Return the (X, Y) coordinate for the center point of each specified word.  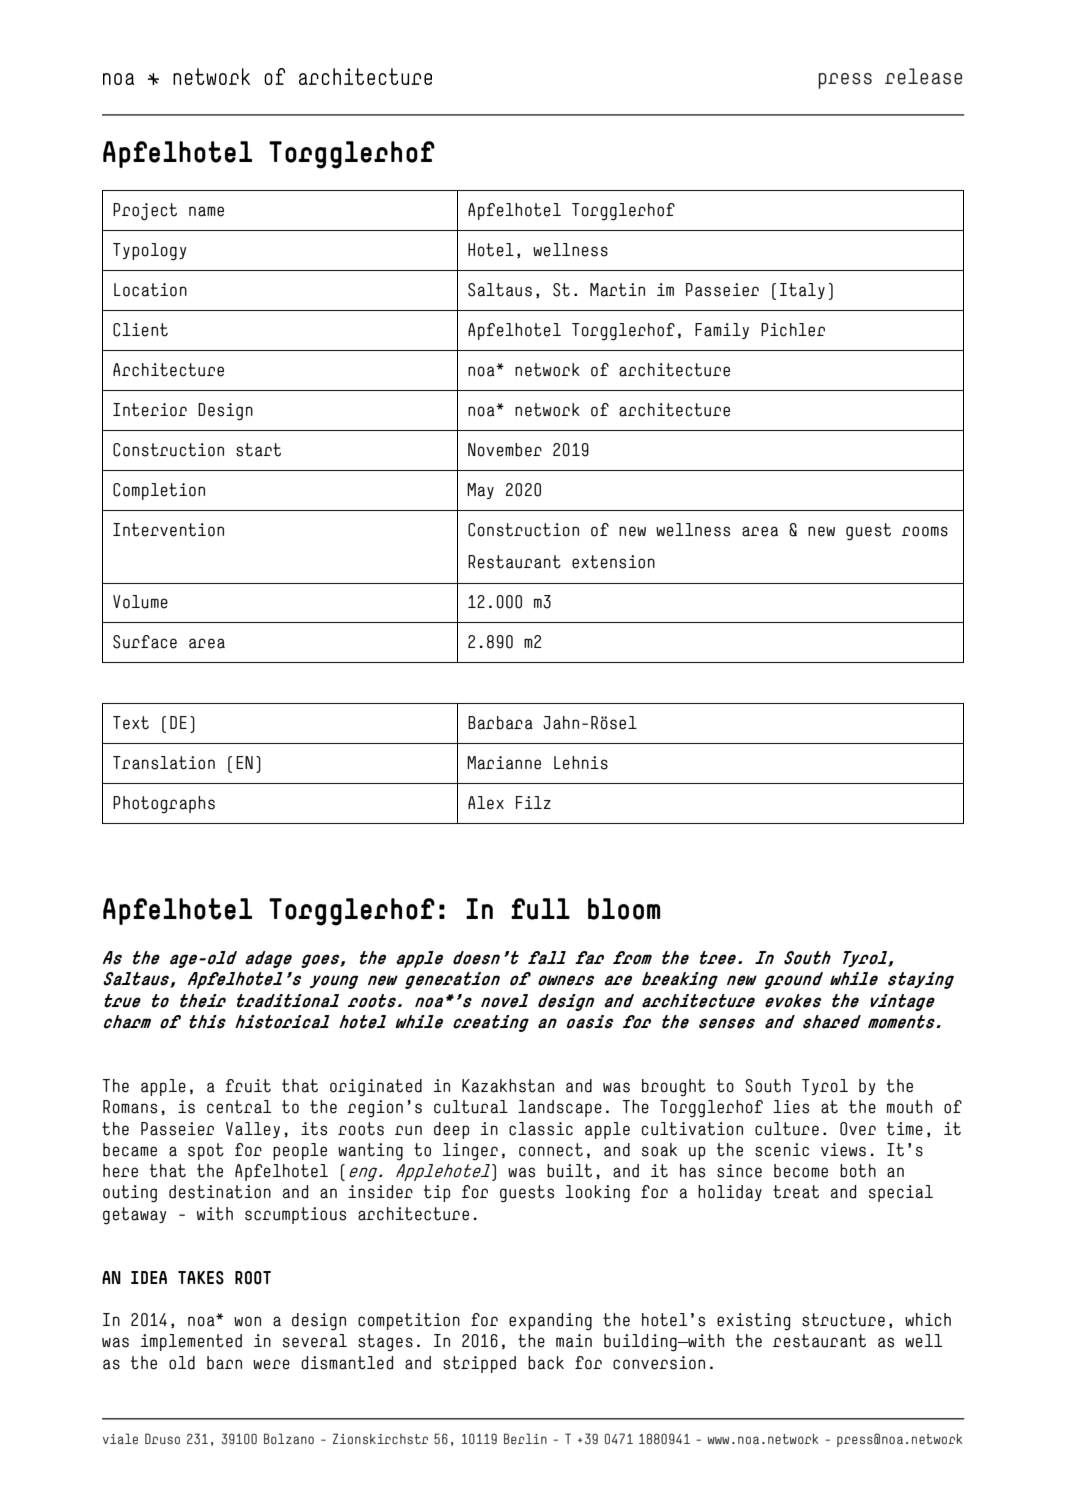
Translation (164, 763)
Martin (617, 290)
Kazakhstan (508, 1086)
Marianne (504, 763)
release (923, 76)
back (546, 1363)
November (505, 450)
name (206, 211)
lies (791, 1107)
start (258, 450)
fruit (248, 1086)
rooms (925, 531)
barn (224, 1363)
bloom (624, 909)
